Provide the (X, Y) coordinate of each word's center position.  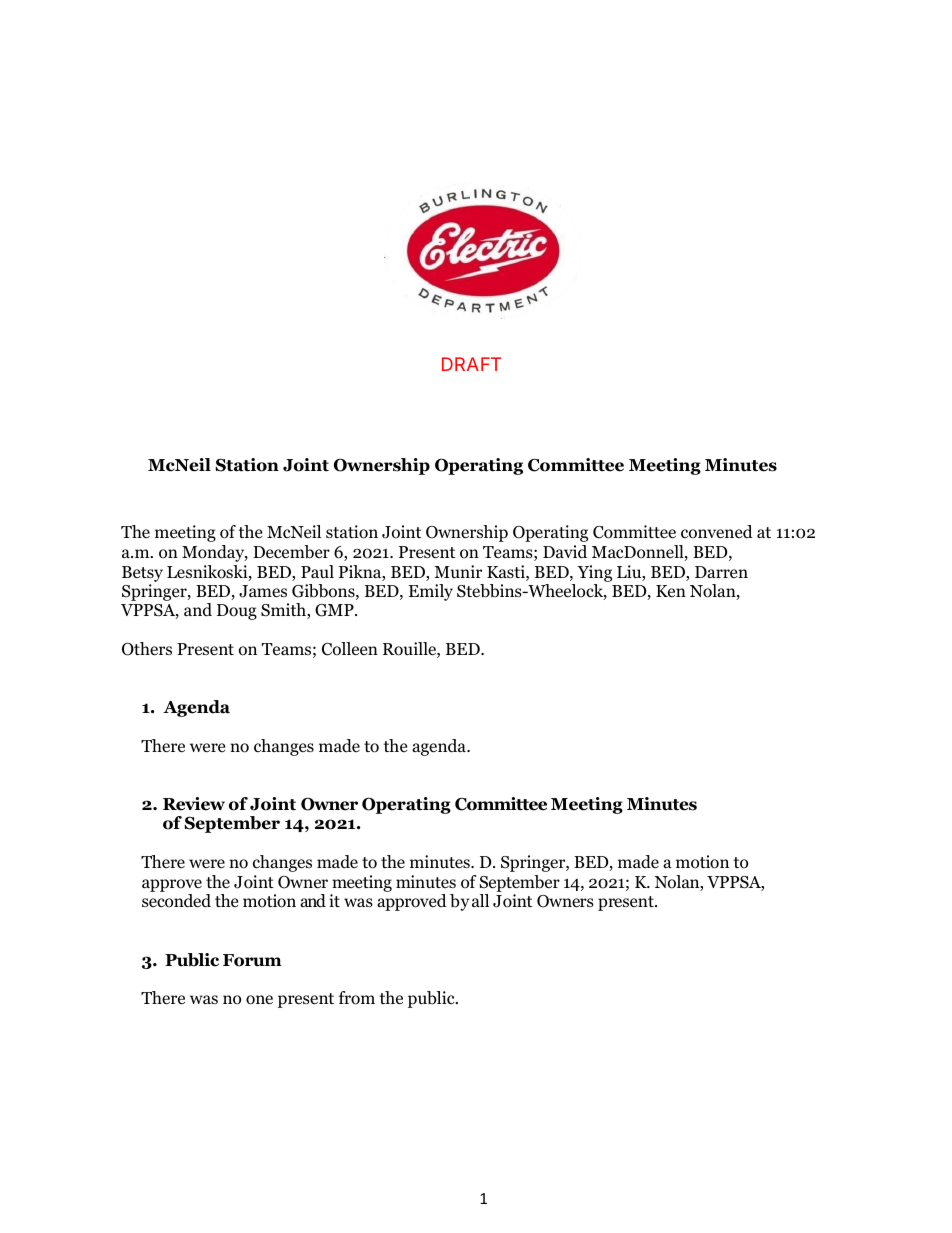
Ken (671, 591)
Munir (458, 571)
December (291, 552)
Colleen (350, 649)
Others (147, 649)
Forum (252, 960)
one (259, 1000)
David (565, 552)
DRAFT (471, 364)
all (480, 900)
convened (717, 532)
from (357, 998)
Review (194, 804)
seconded (176, 901)
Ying (594, 573)
